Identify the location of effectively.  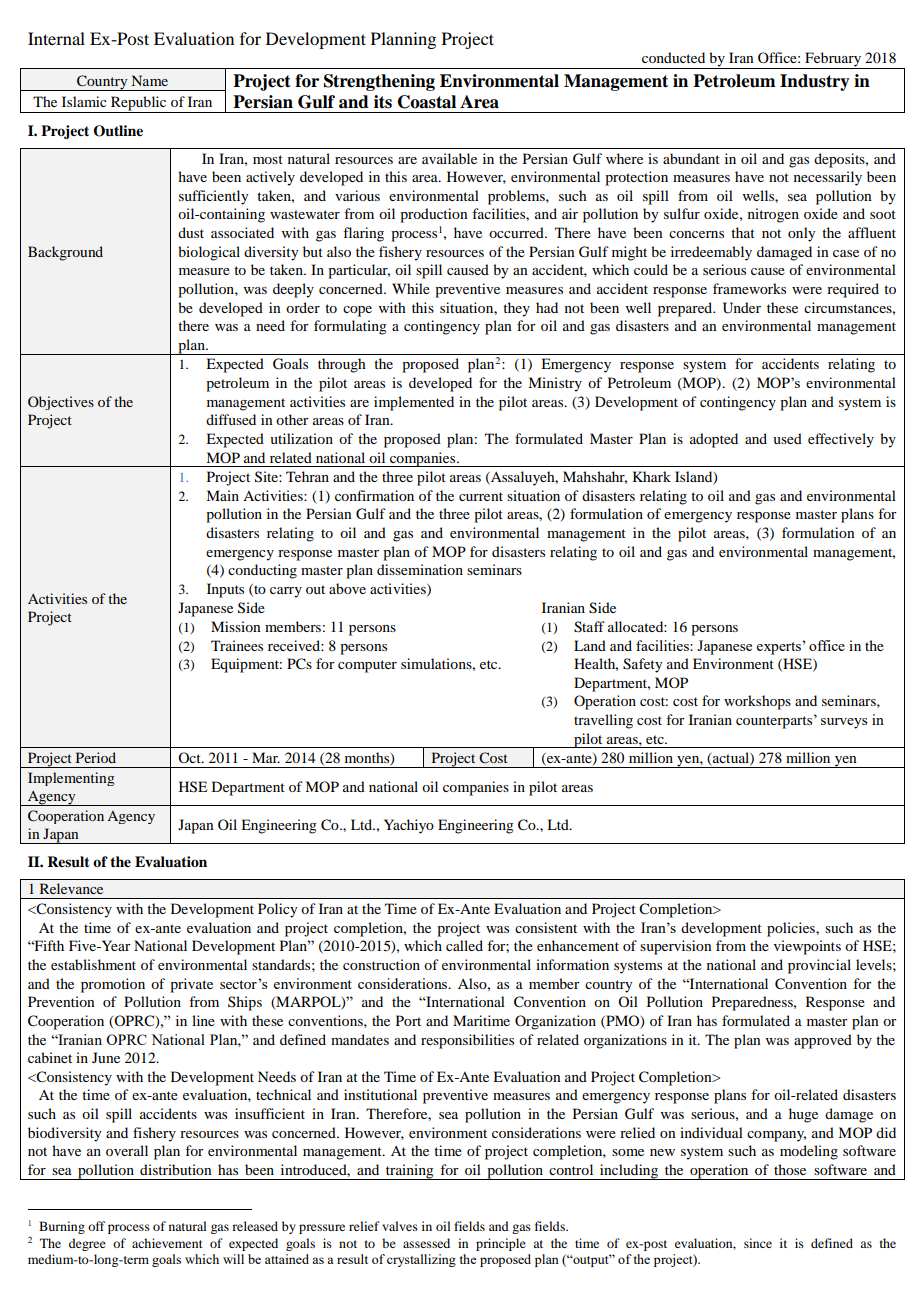
(841, 440).
